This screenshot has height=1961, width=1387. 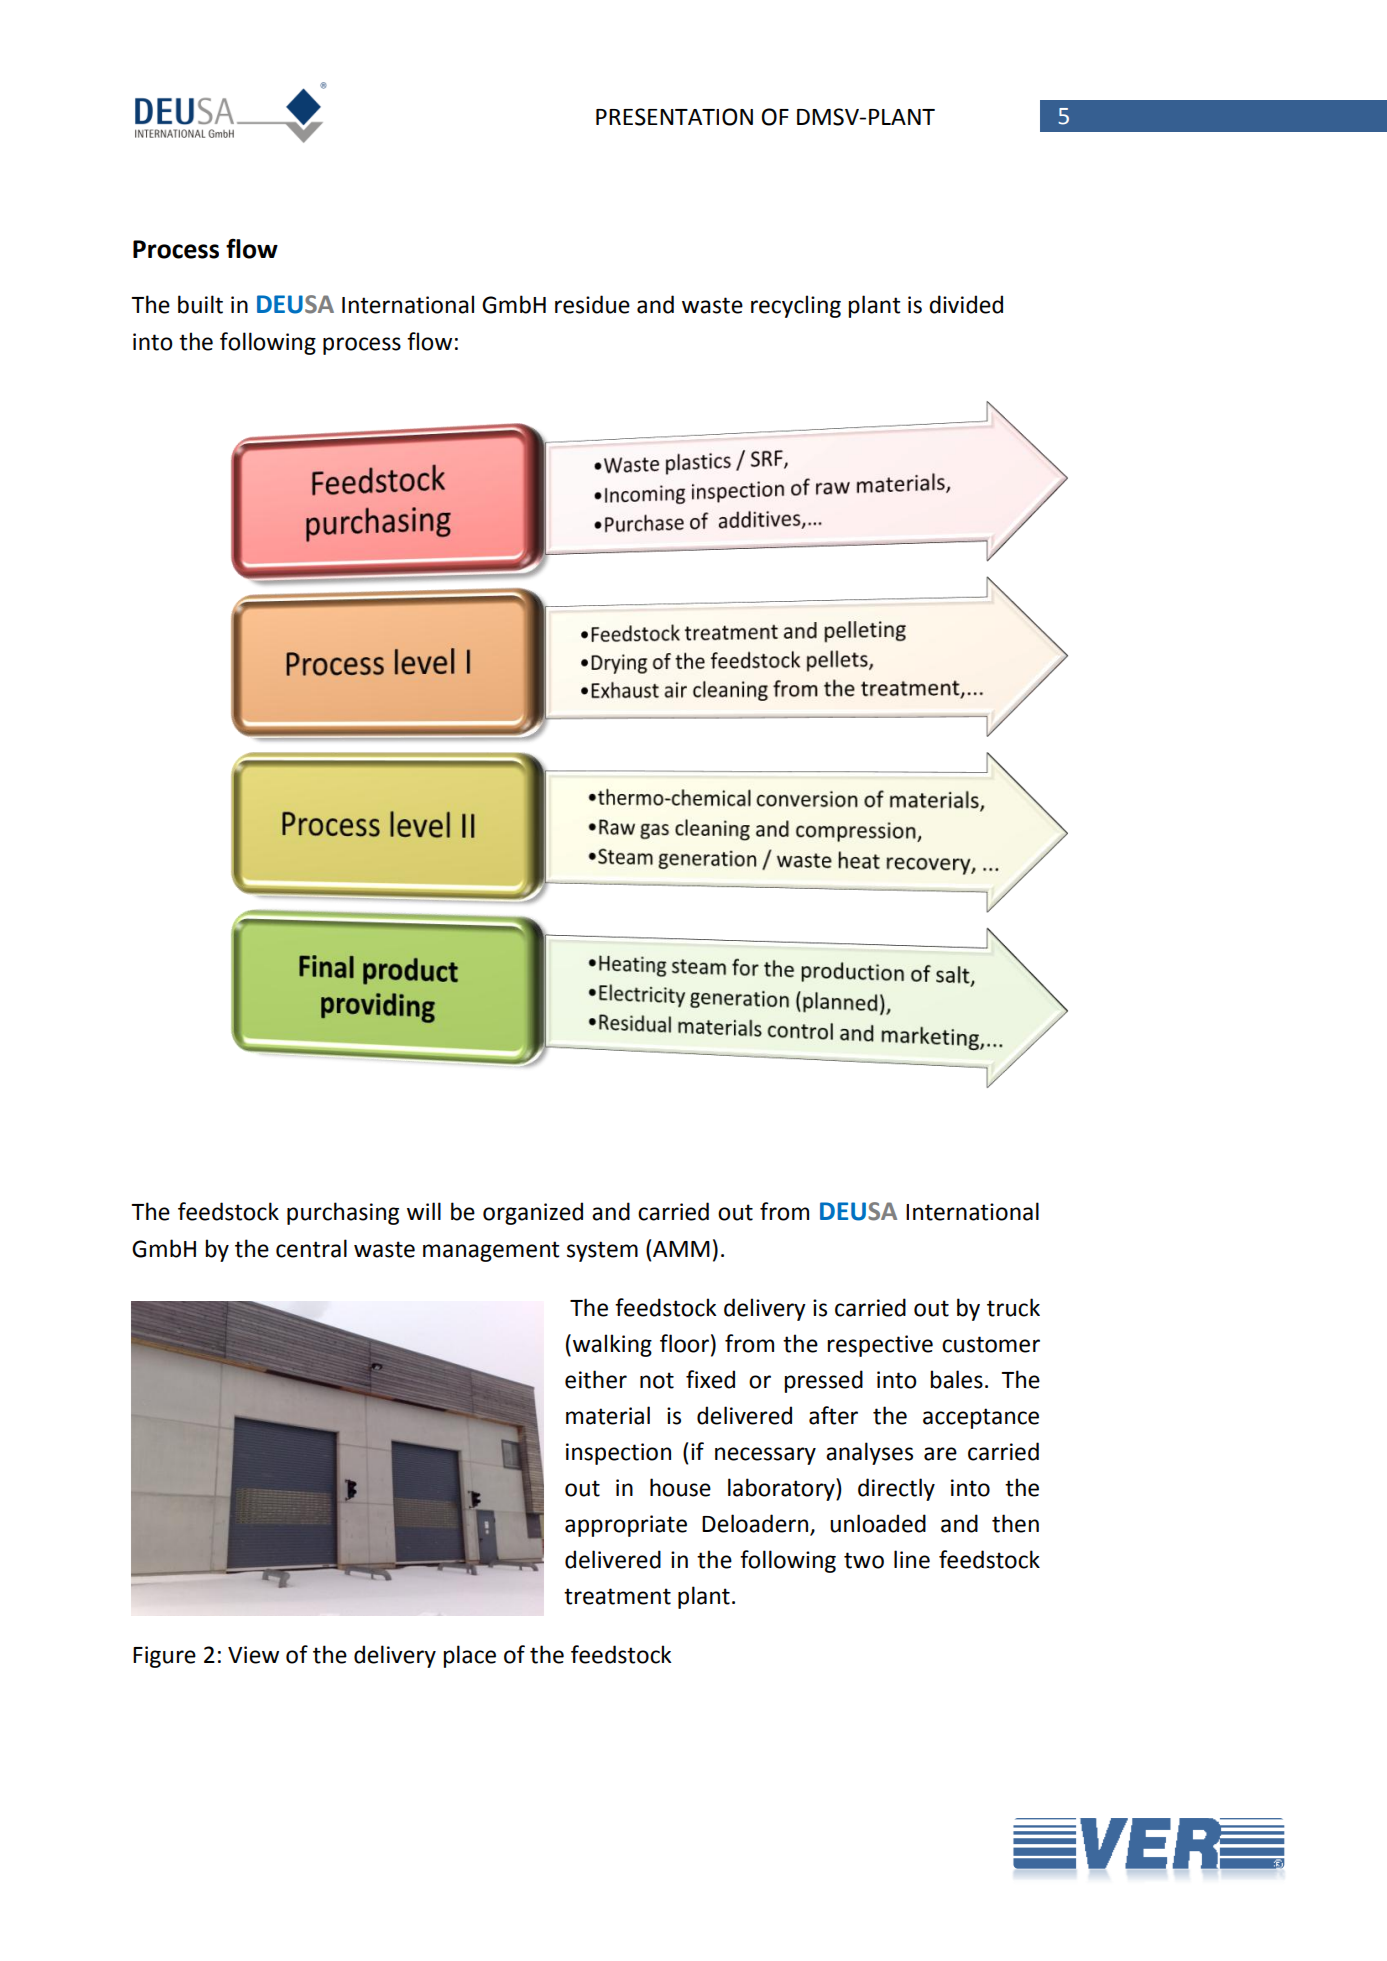 What do you see at coordinates (681, 1249) in the screenshot?
I see `AMM` at bounding box center [681, 1249].
